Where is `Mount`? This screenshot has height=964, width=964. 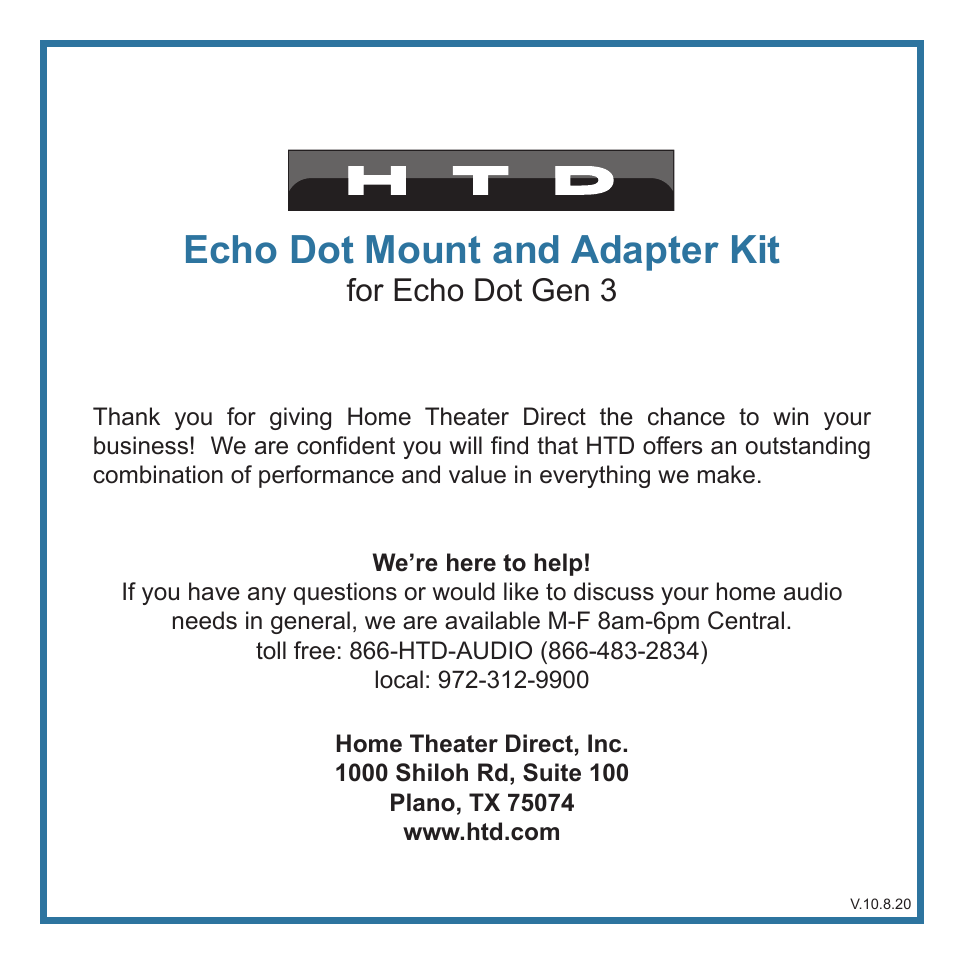
Mount is located at coordinates (424, 249).
